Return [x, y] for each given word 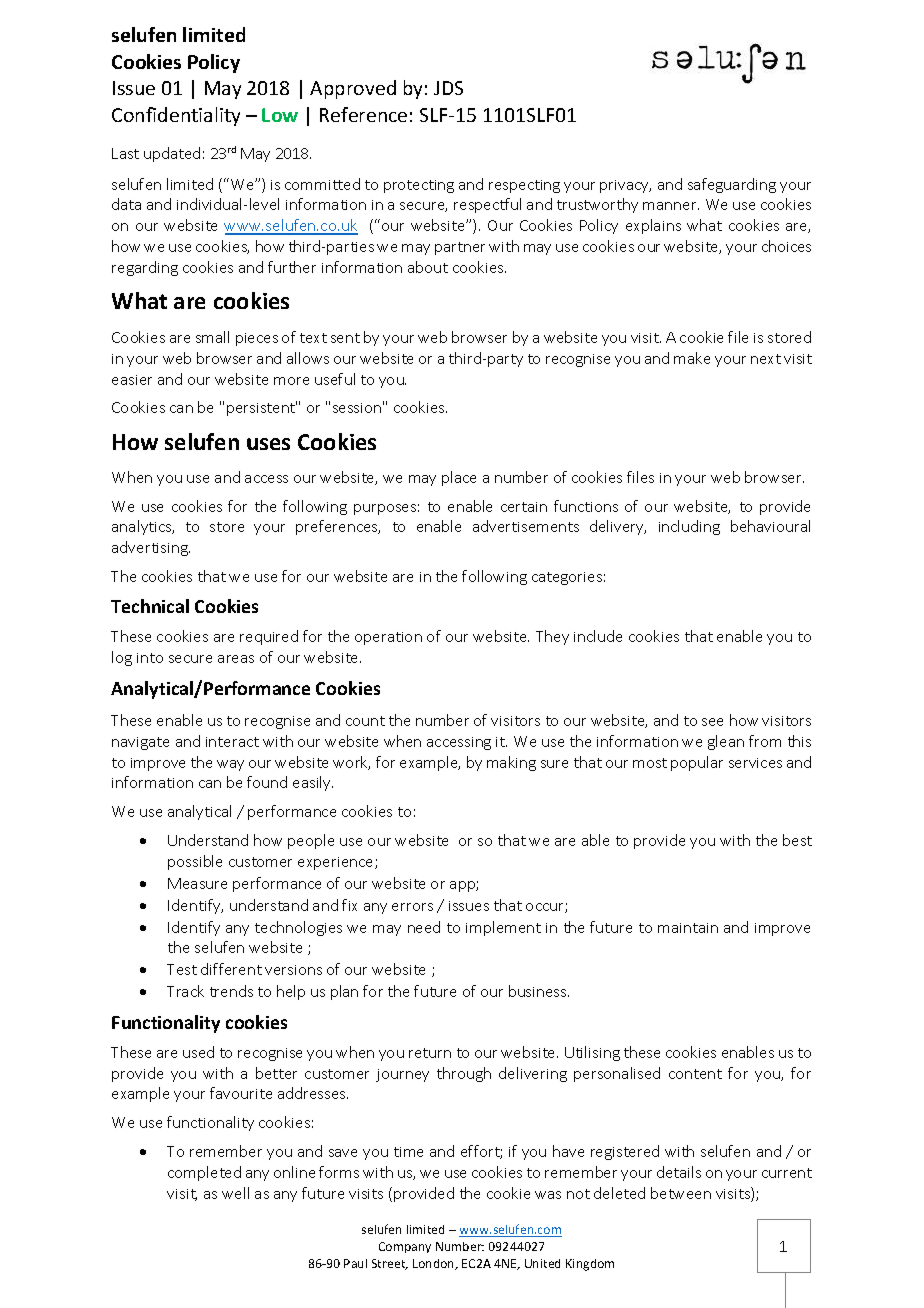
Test [182, 969]
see [712, 722]
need [424, 927]
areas [236, 659]
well [235, 1193]
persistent [262, 408]
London [435, 1264]
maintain [688, 928]
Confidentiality [176, 116]
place [459, 478]
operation [388, 638]
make [692, 358]
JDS [448, 88]
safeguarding [732, 185]
